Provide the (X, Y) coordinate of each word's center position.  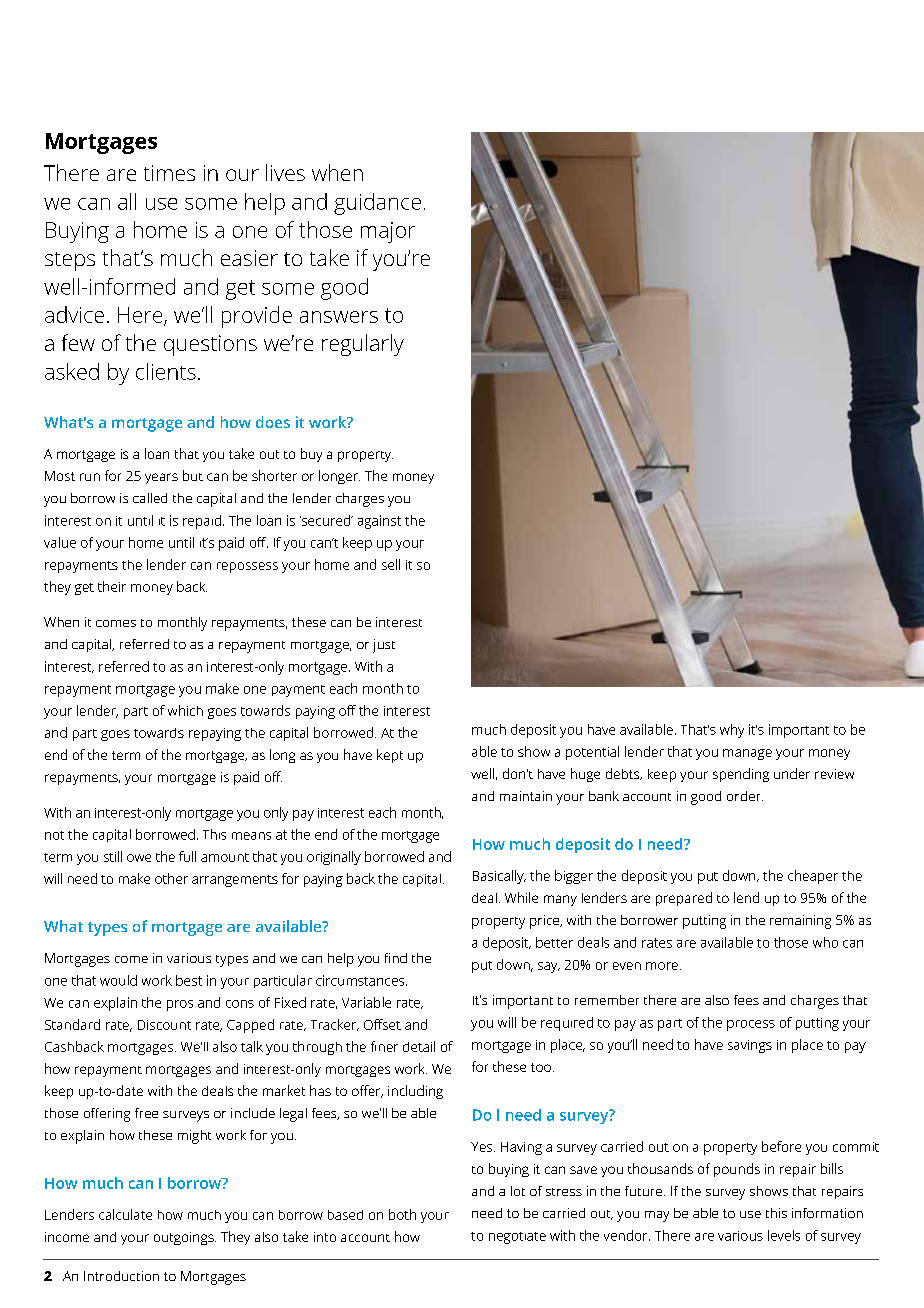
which (185, 710)
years (161, 478)
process (751, 1025)
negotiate (517, 1238)
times (169, 173)
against (379, 522)
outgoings (185, 1238)
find (396, 958)
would (118, 980)
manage (747, 754)
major (388, 232)
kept (390, 756)
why (732, 731)
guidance (377, 204)
